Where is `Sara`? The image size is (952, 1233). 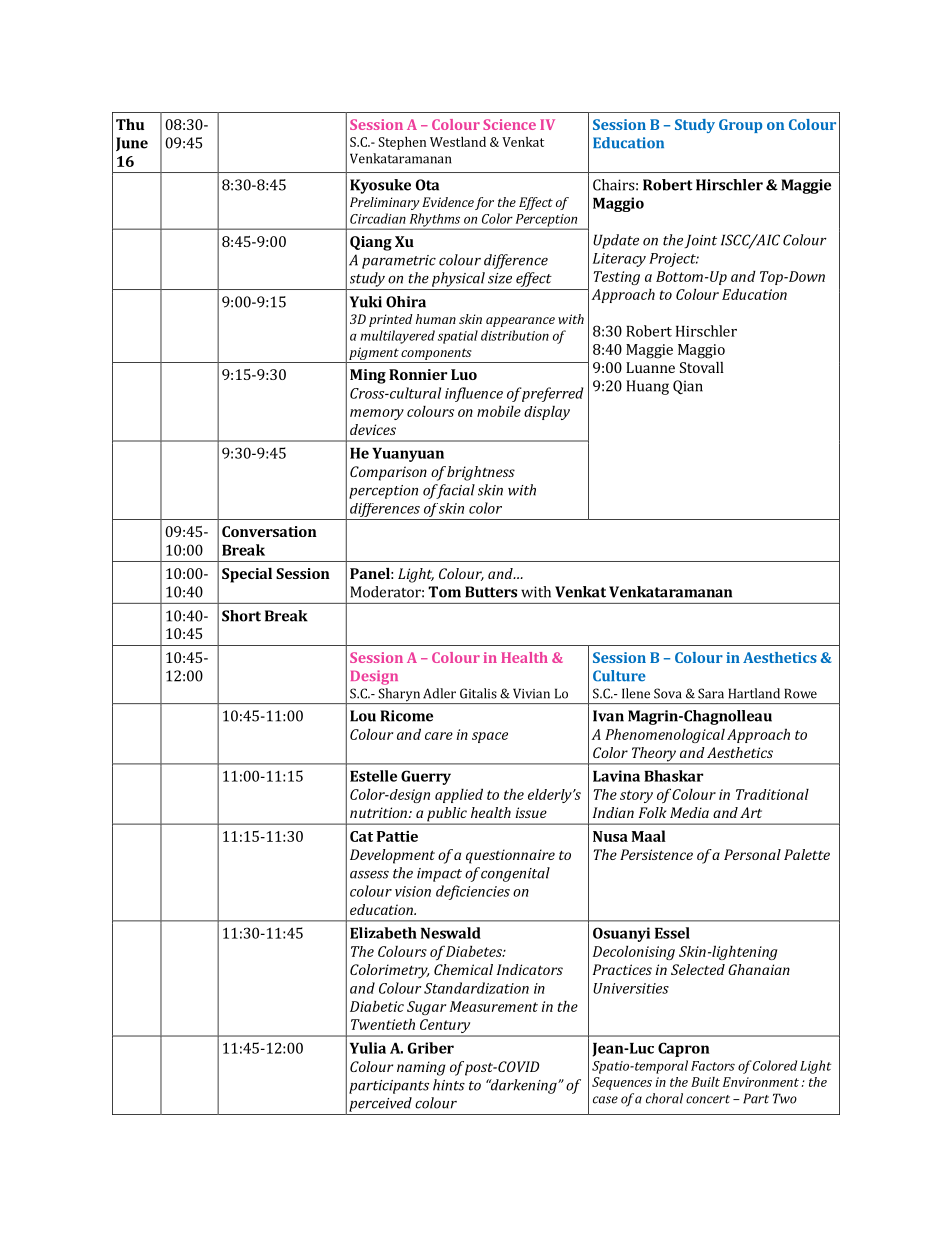
Sara is located at coordinates (711, 693).
